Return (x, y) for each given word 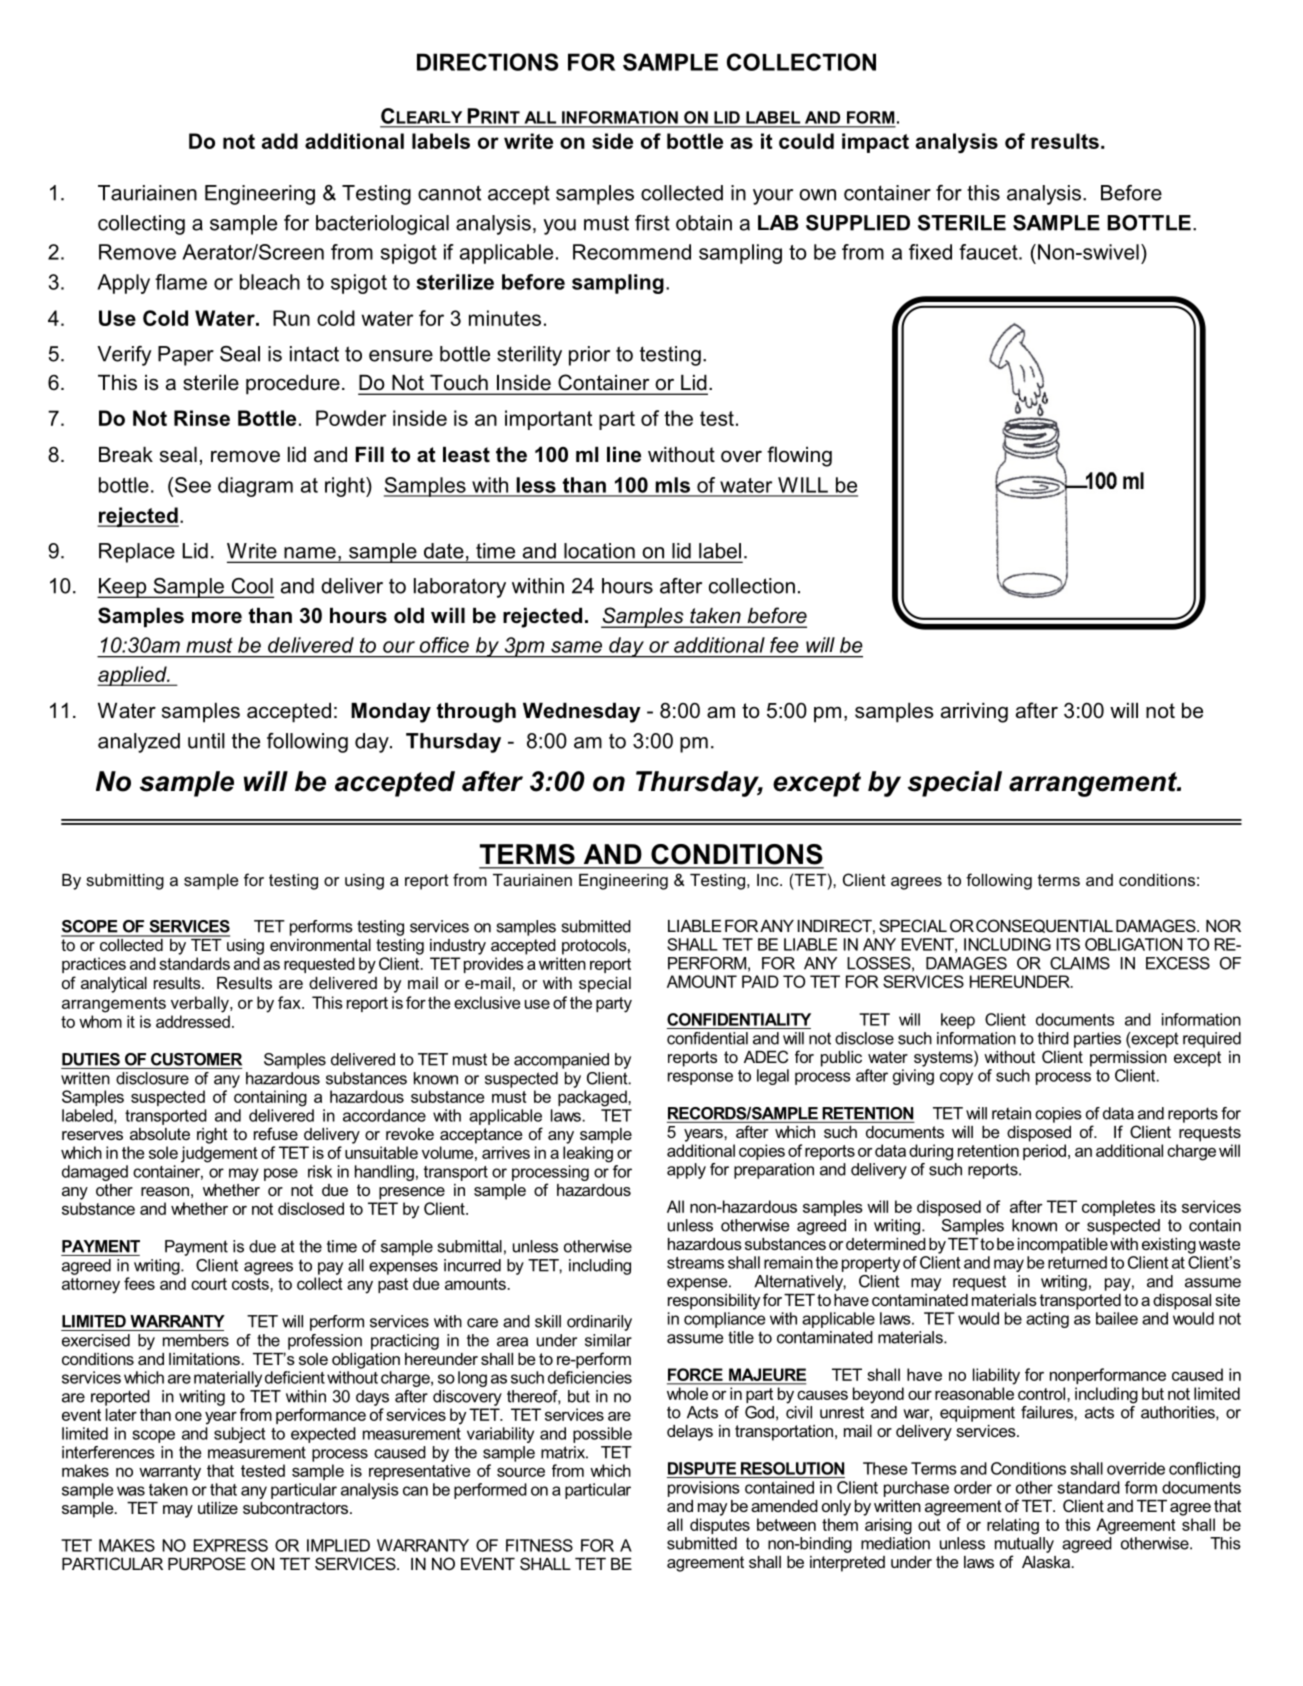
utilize (218, 1508)
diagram (255, 487)
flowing (799, 456)
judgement (219, 1154)
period (1046, 1152)
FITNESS (539, 1545)
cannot (449, 193)
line (624, 455)
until (206, 741)
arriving (974, 713)
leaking (588, 1154)
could (806, 141)
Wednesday (582, 713)
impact (875, 143)
